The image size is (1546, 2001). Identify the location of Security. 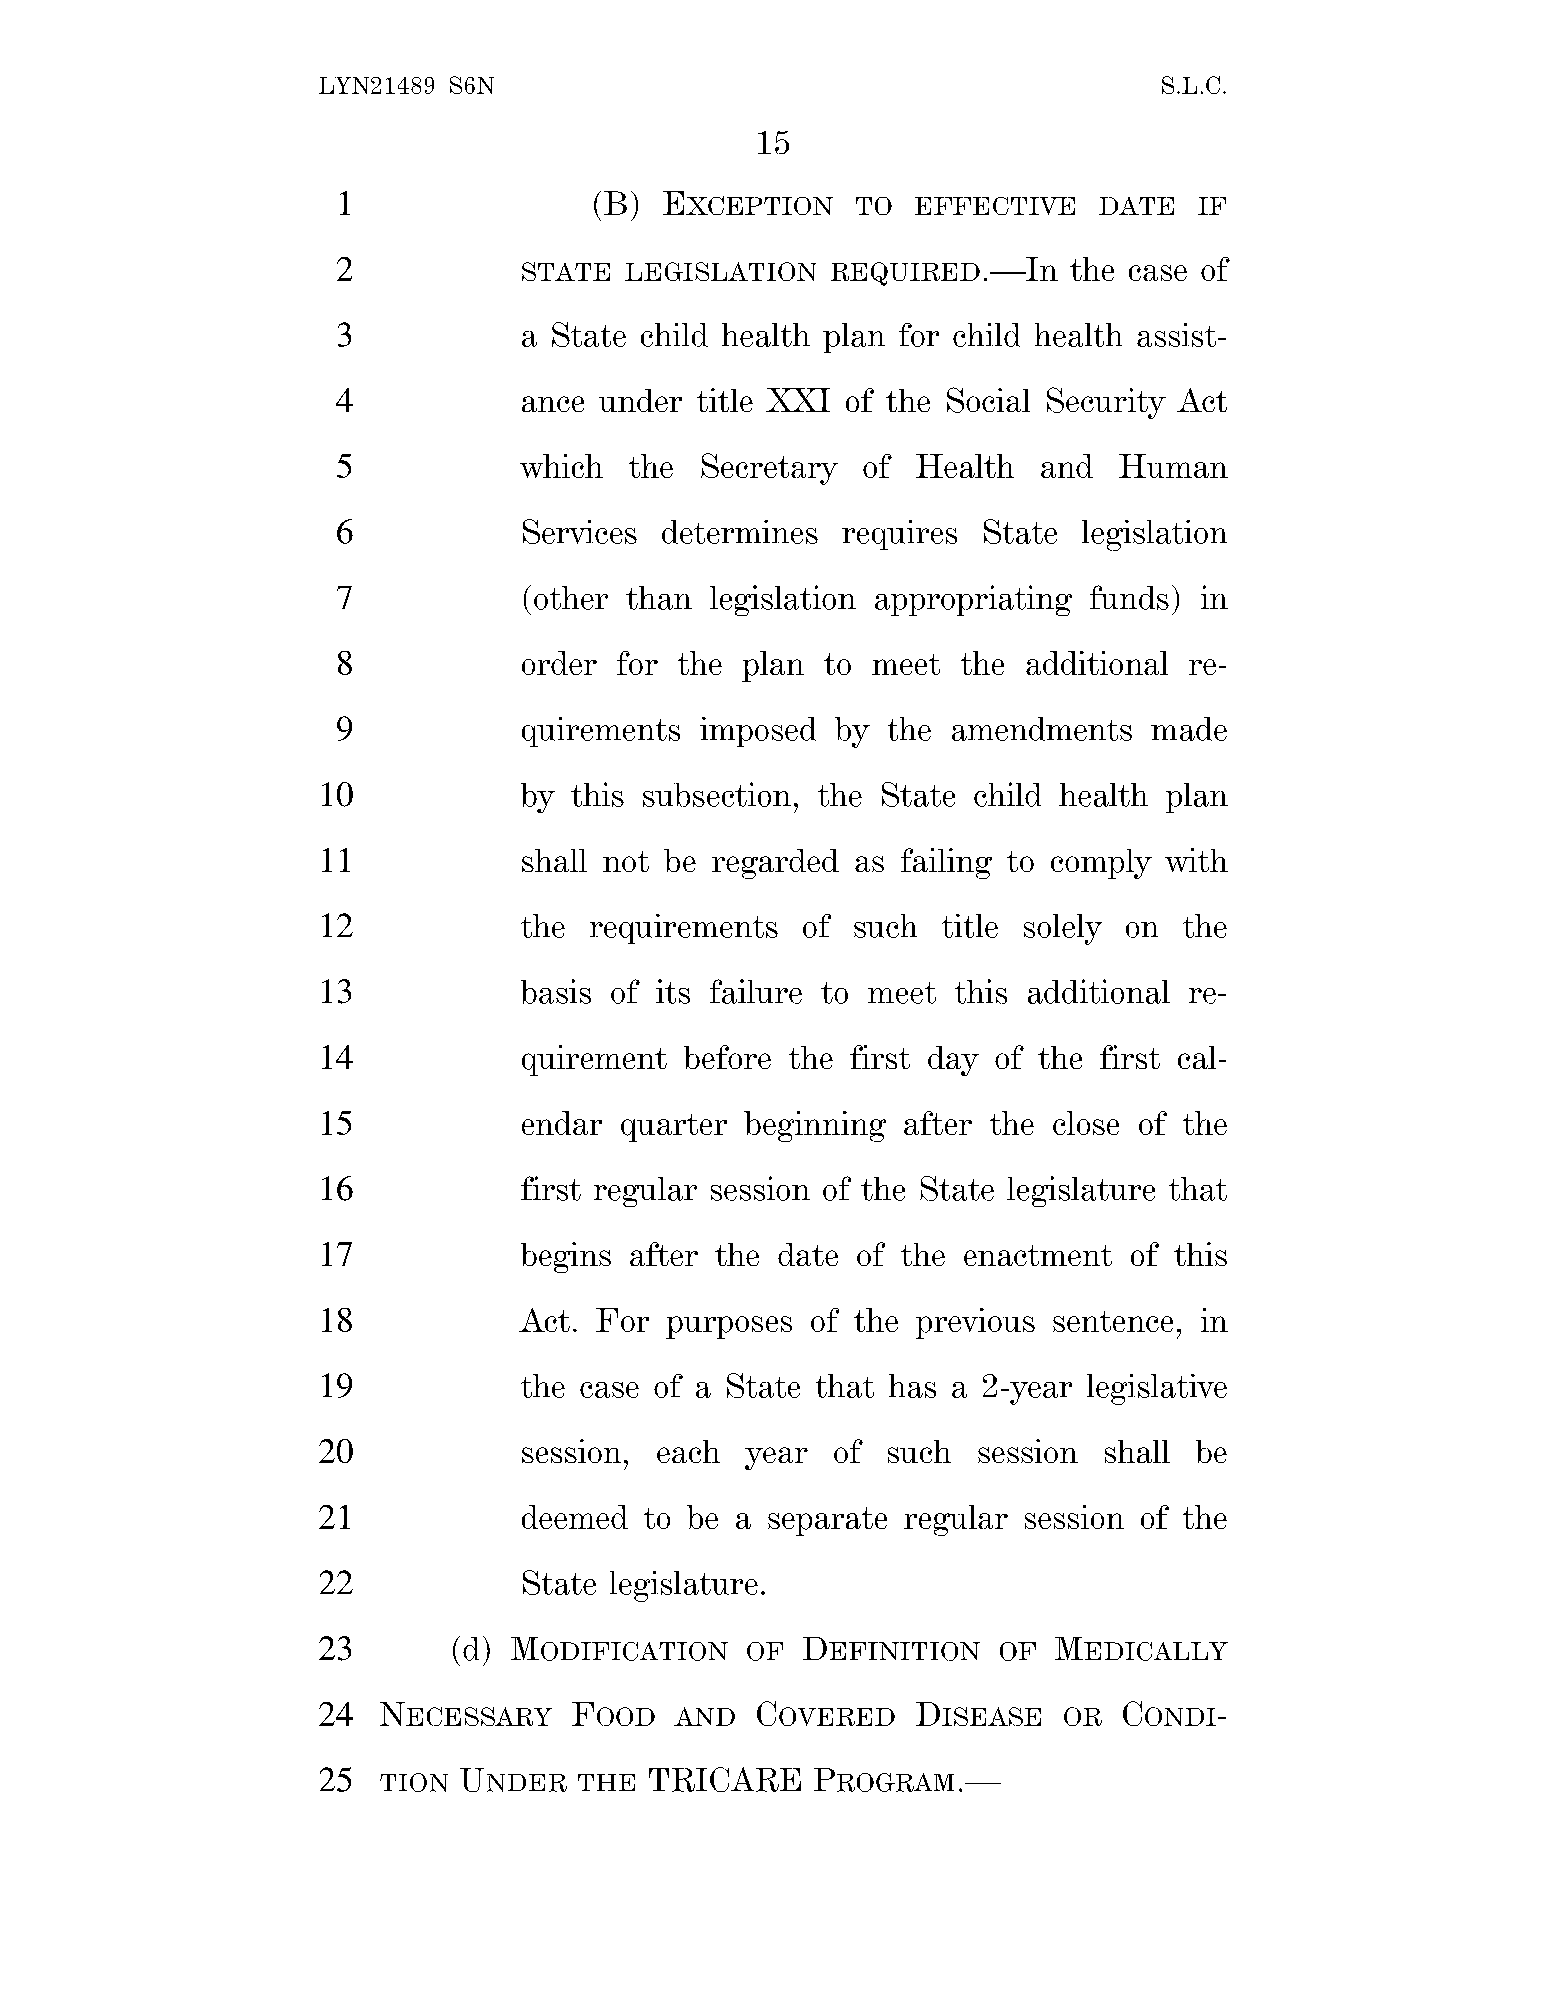
(1106, 403).
